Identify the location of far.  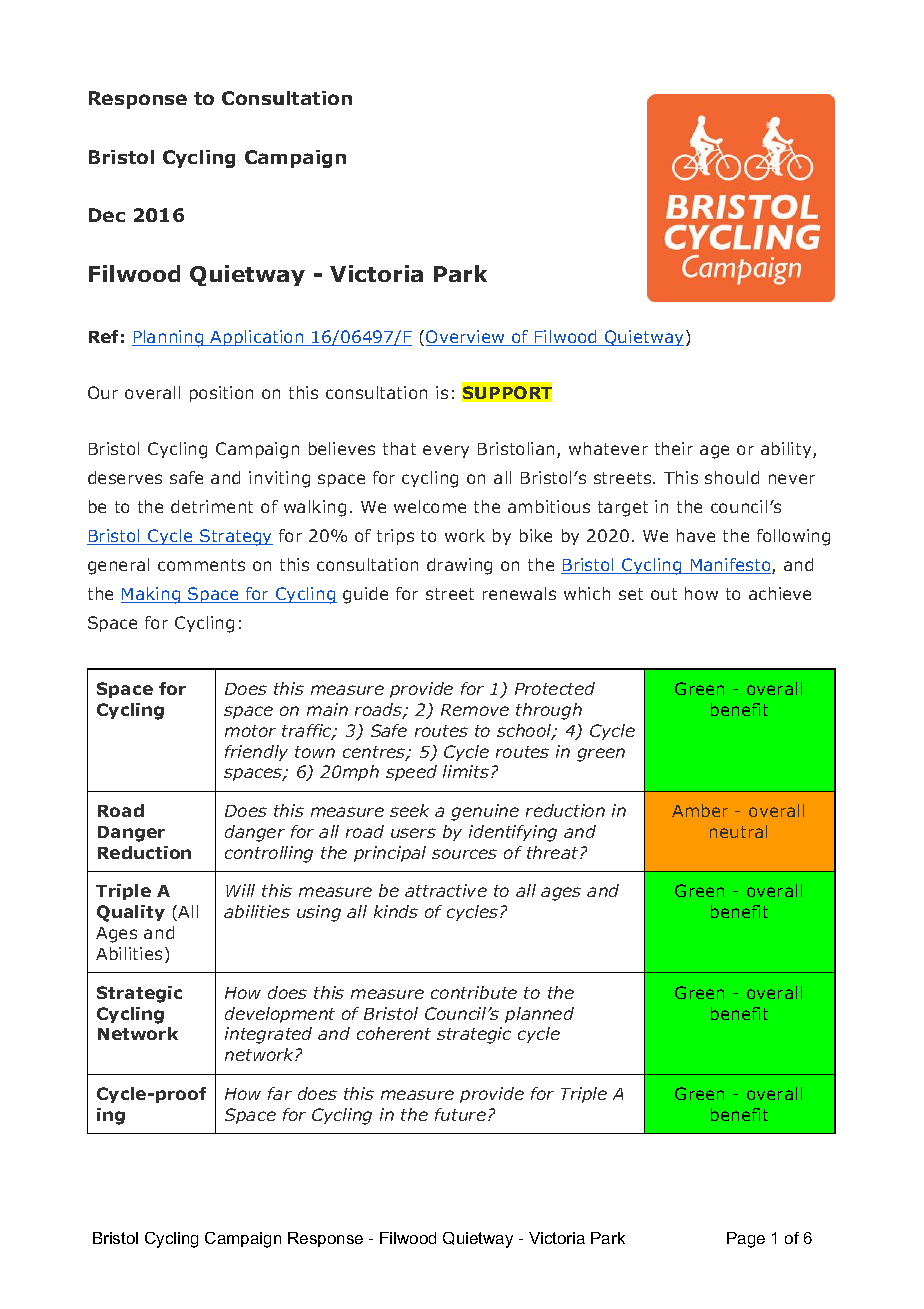
(280, 1093).
